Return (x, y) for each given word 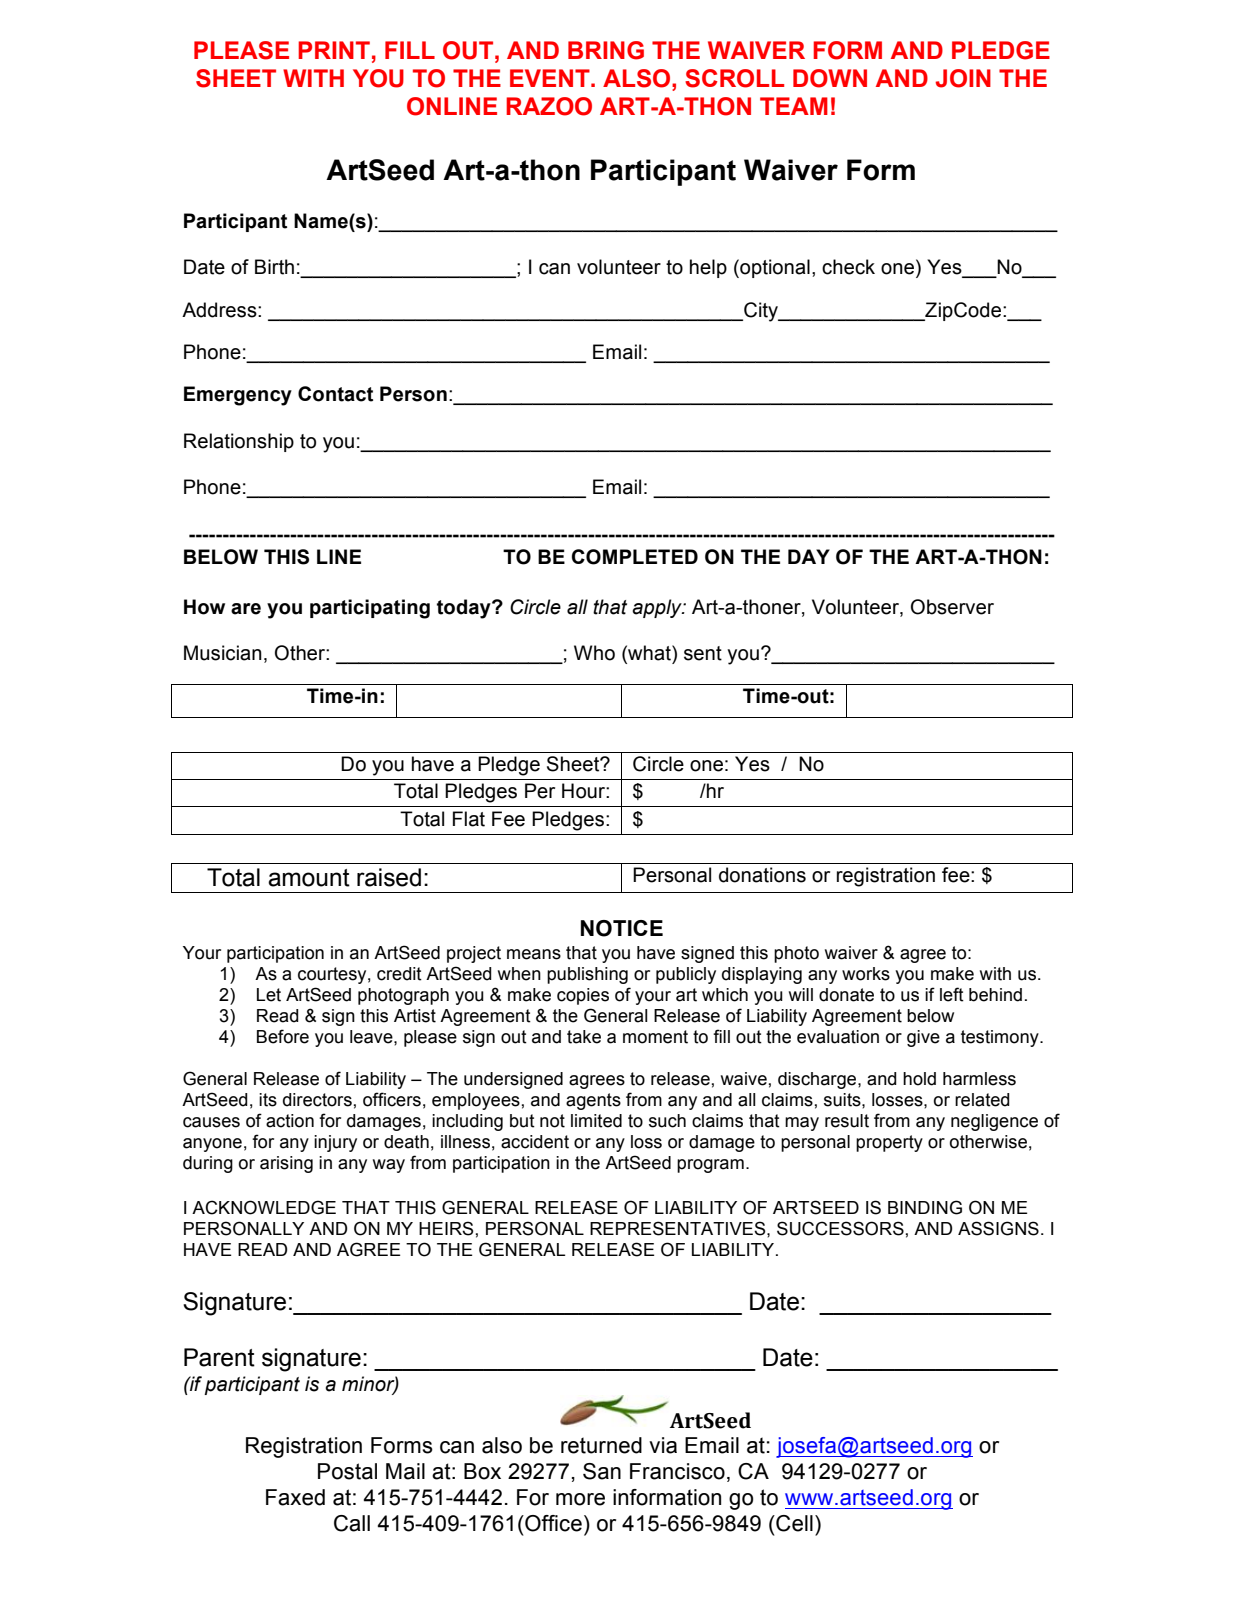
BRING (606, 50)
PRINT (334, 50)
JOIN (963, 78)
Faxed (295, 1497)
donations (762, 875)
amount (309, 878)
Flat (469, 819)
